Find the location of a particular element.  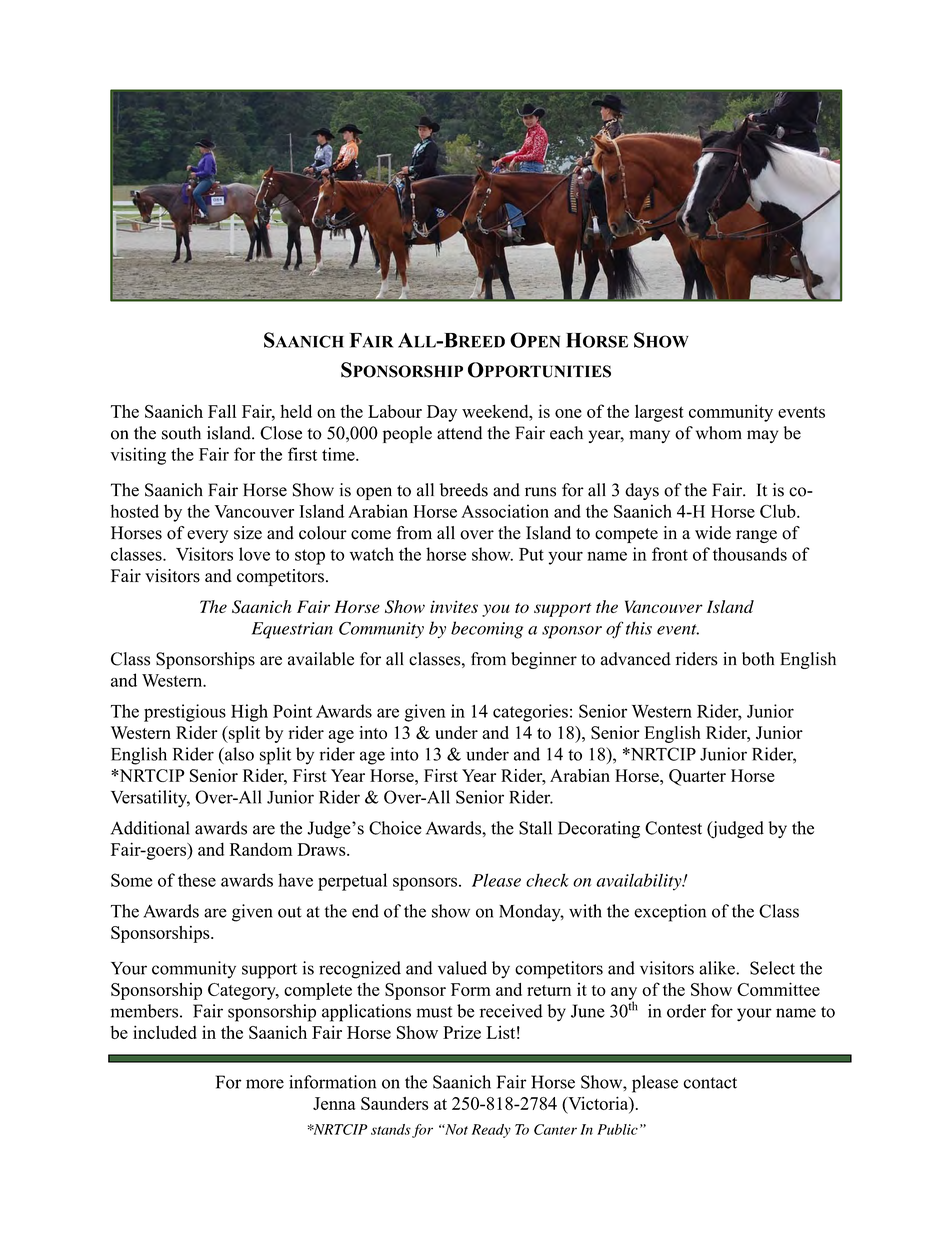

south is located at coordinates (181, 433).
